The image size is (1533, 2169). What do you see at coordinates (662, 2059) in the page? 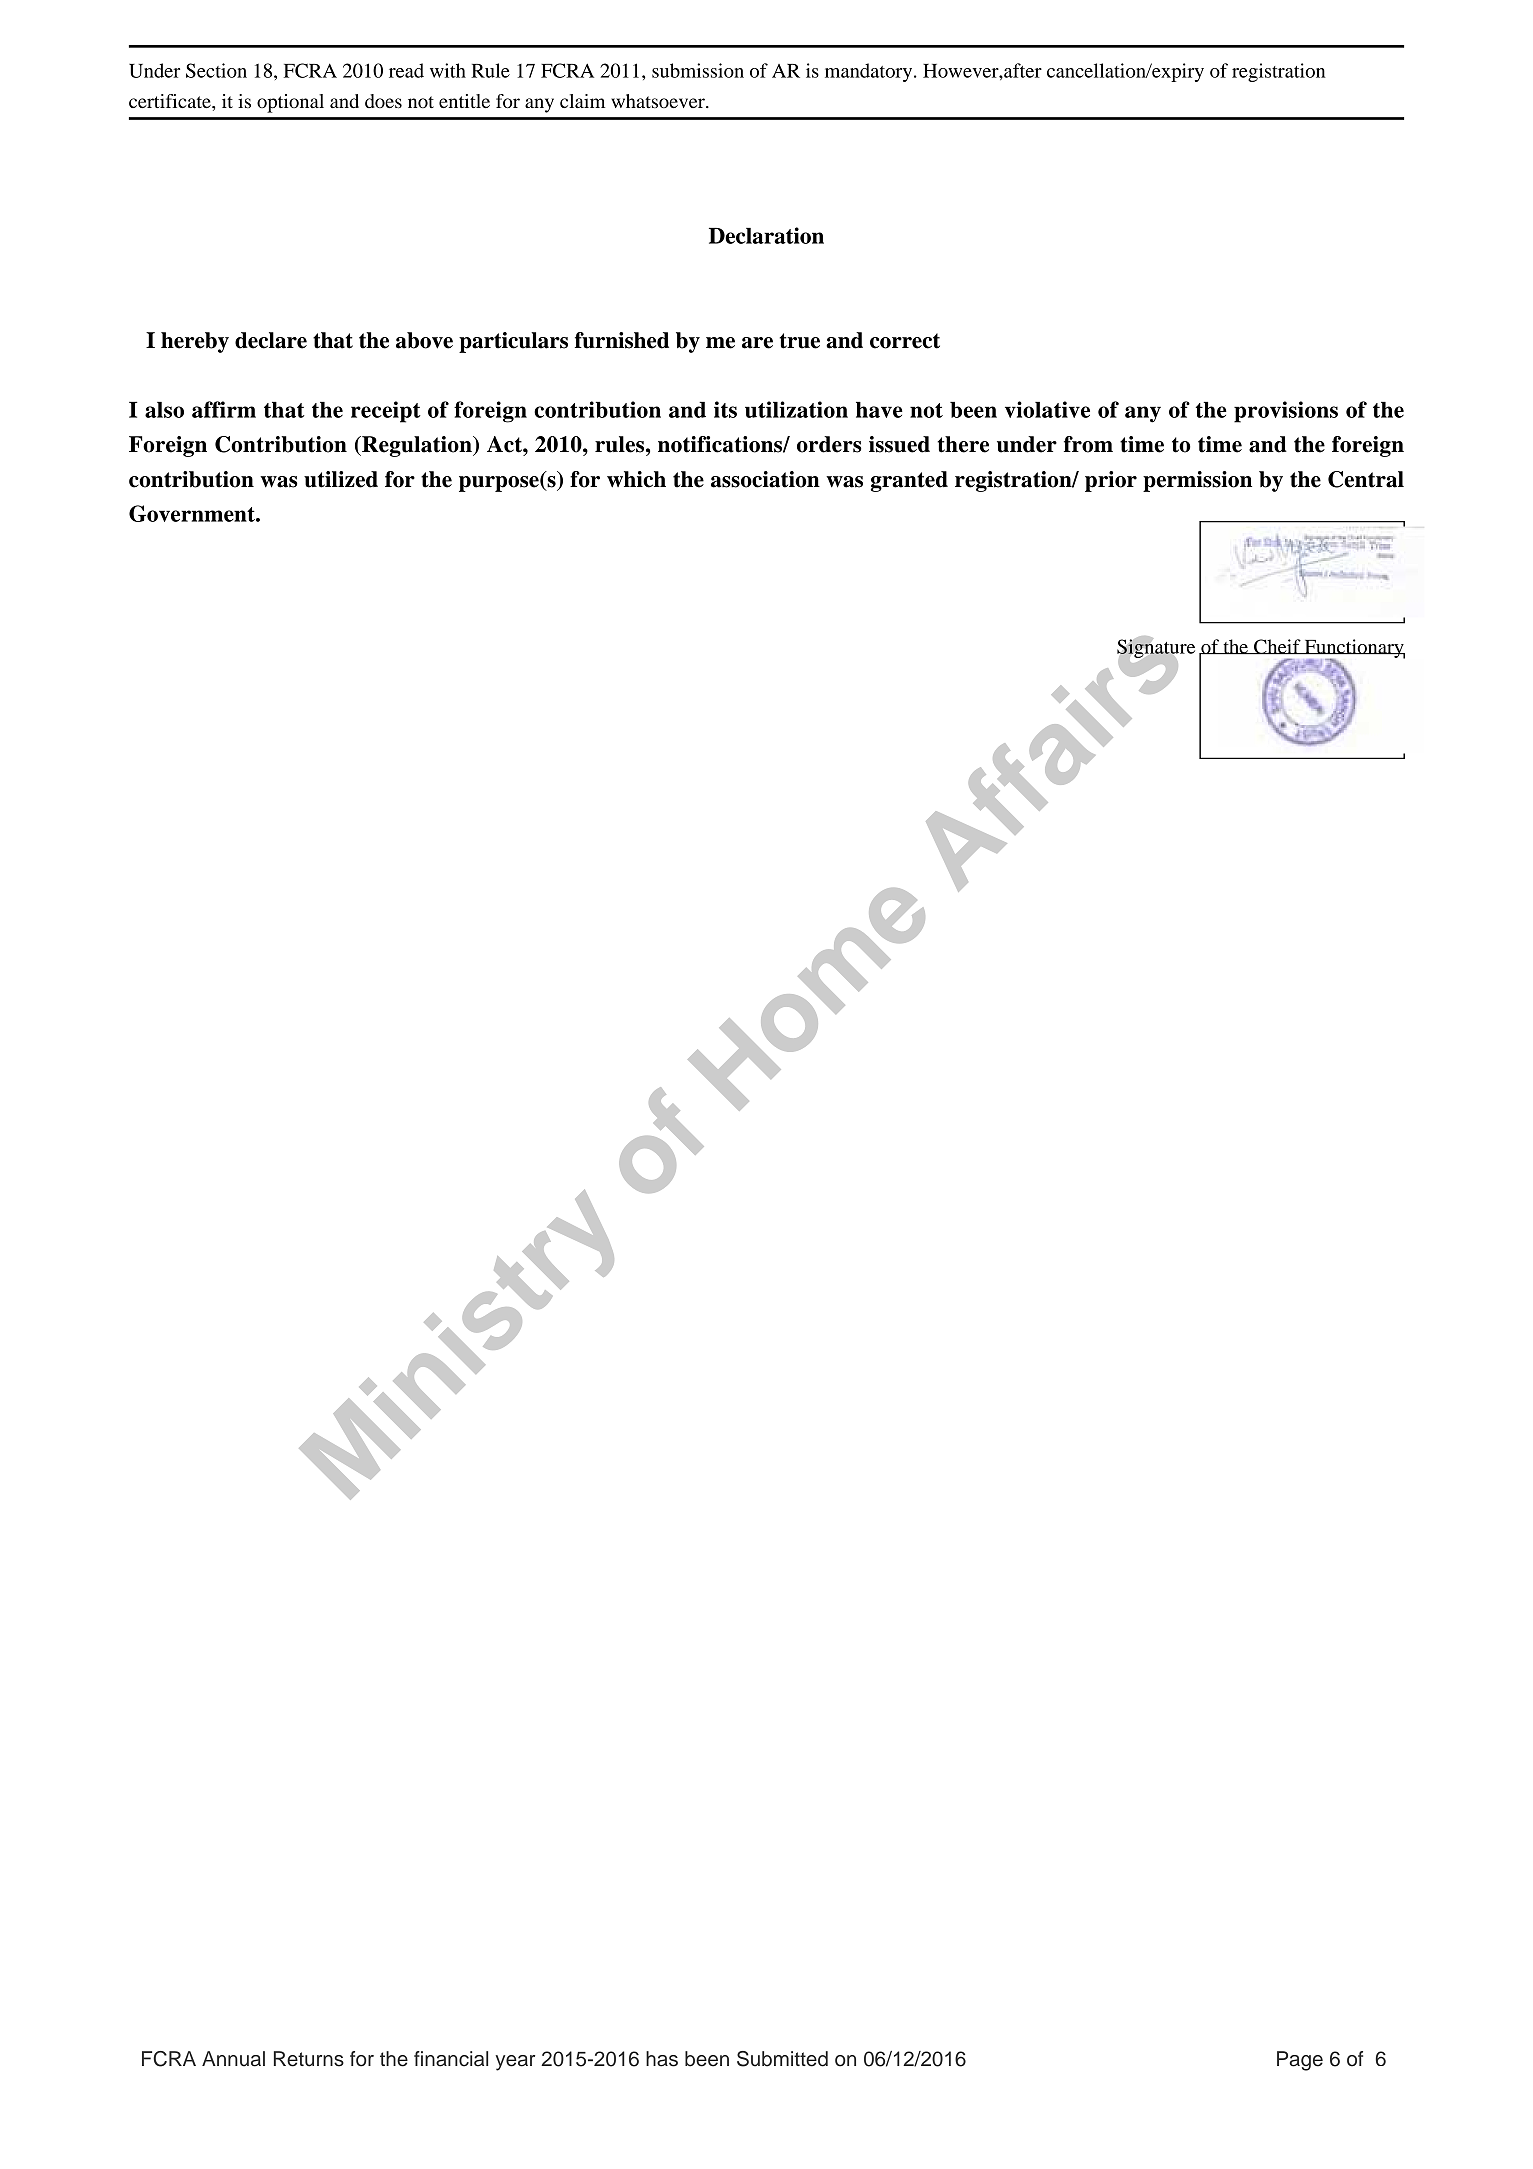
I see `has` at bounding box center [662, 2059].
